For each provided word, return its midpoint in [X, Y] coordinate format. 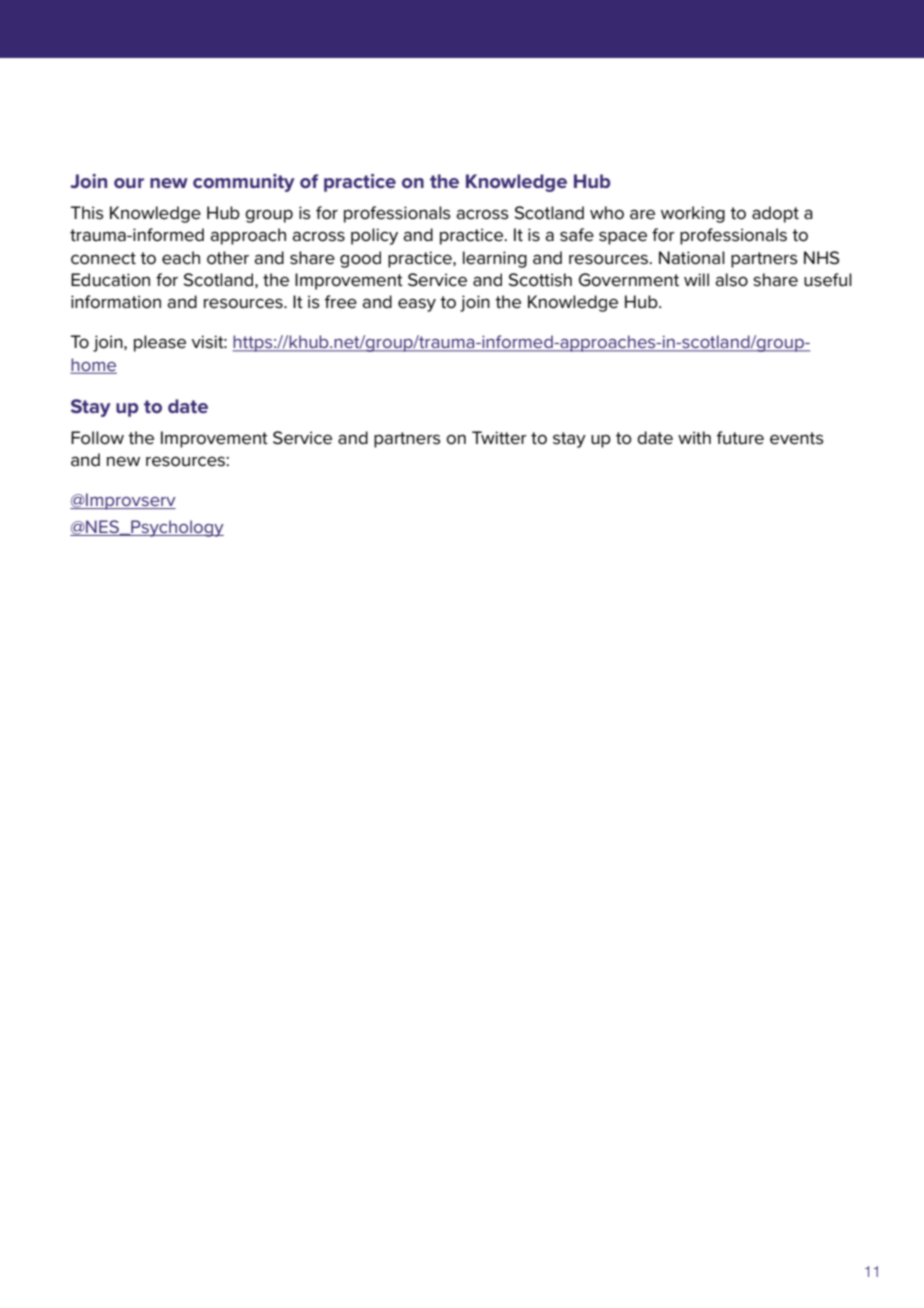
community [244, 183]
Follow [97, 438]
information [116, 302]
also [731, 280]
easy [417, 305]
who [607, 213]
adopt [775, 214]
